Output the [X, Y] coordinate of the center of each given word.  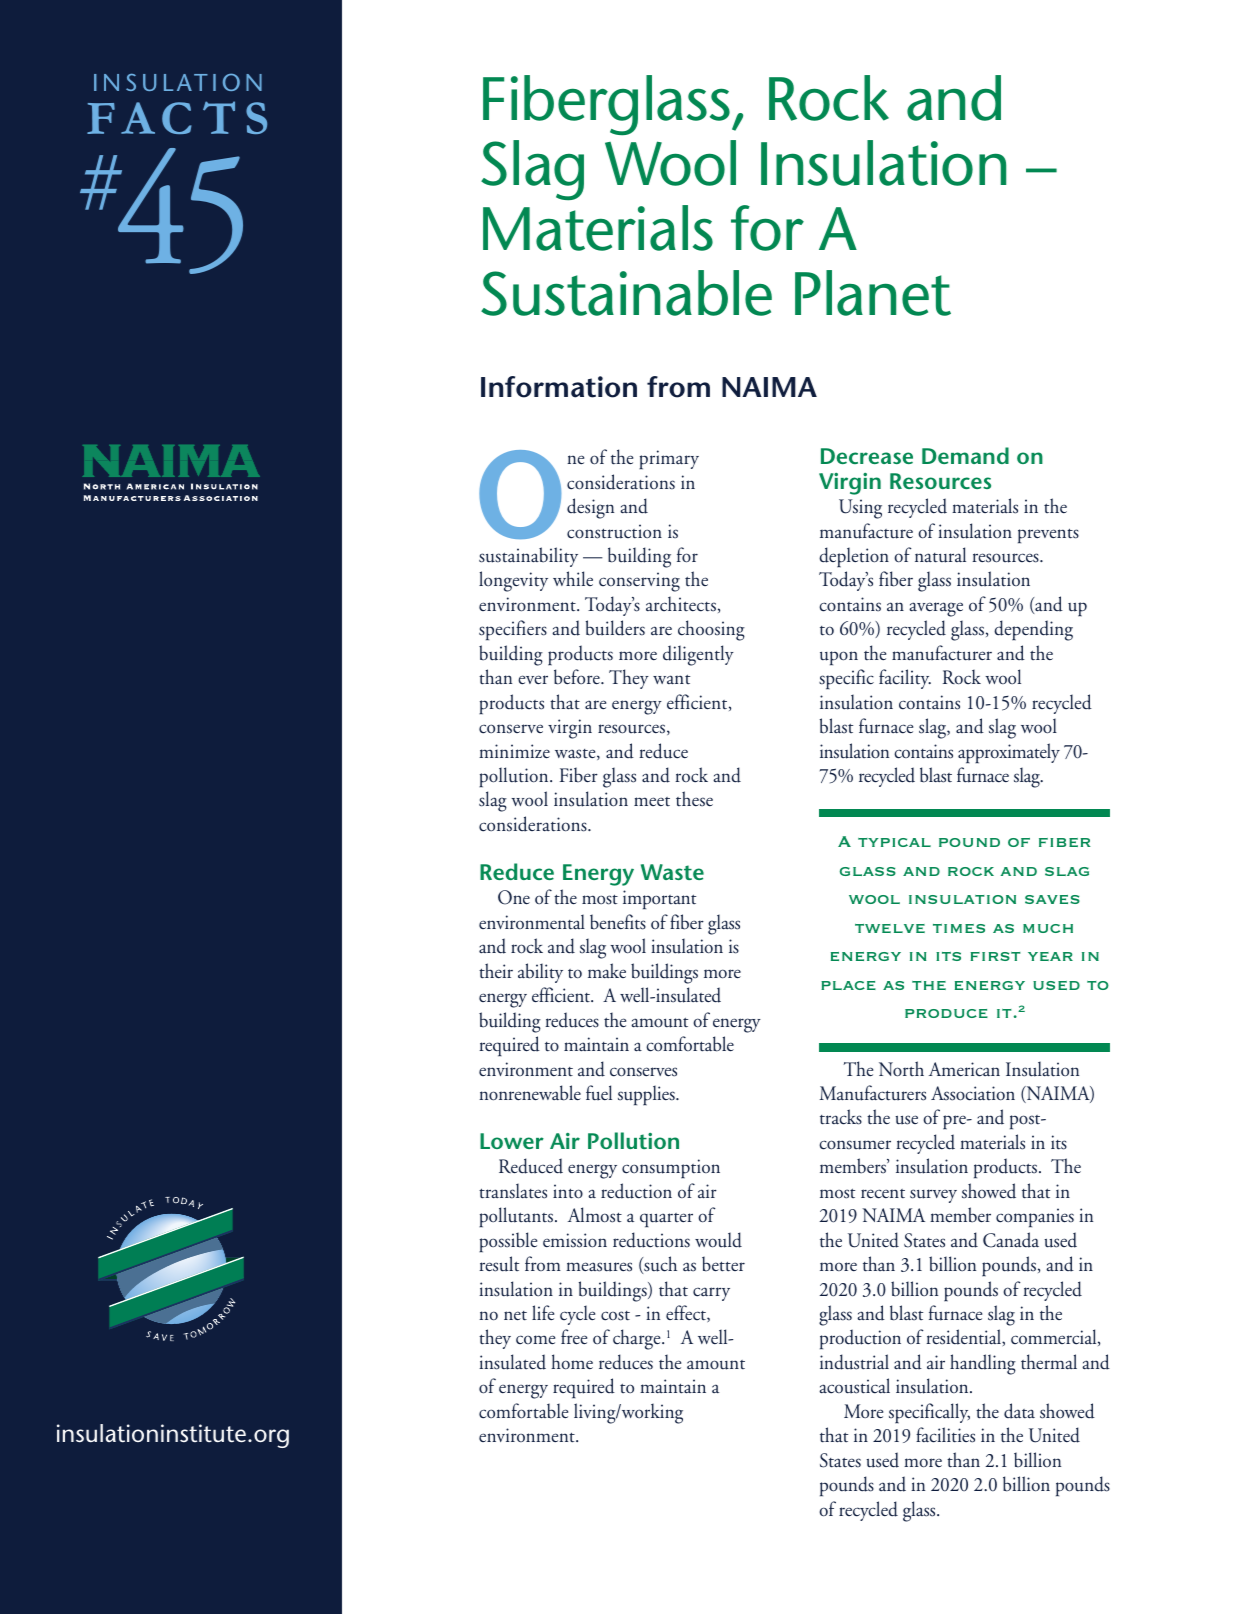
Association [973, 1093]
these [694, 799]
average [936, 609]
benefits [618, 922]
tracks [841, 1117]
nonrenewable [530, 1093]
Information [559, 387]
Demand [965, 455]
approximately [1009, 753]
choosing [711, 630]
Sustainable [626, 293]
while [573, 578]
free [574, 1337]
